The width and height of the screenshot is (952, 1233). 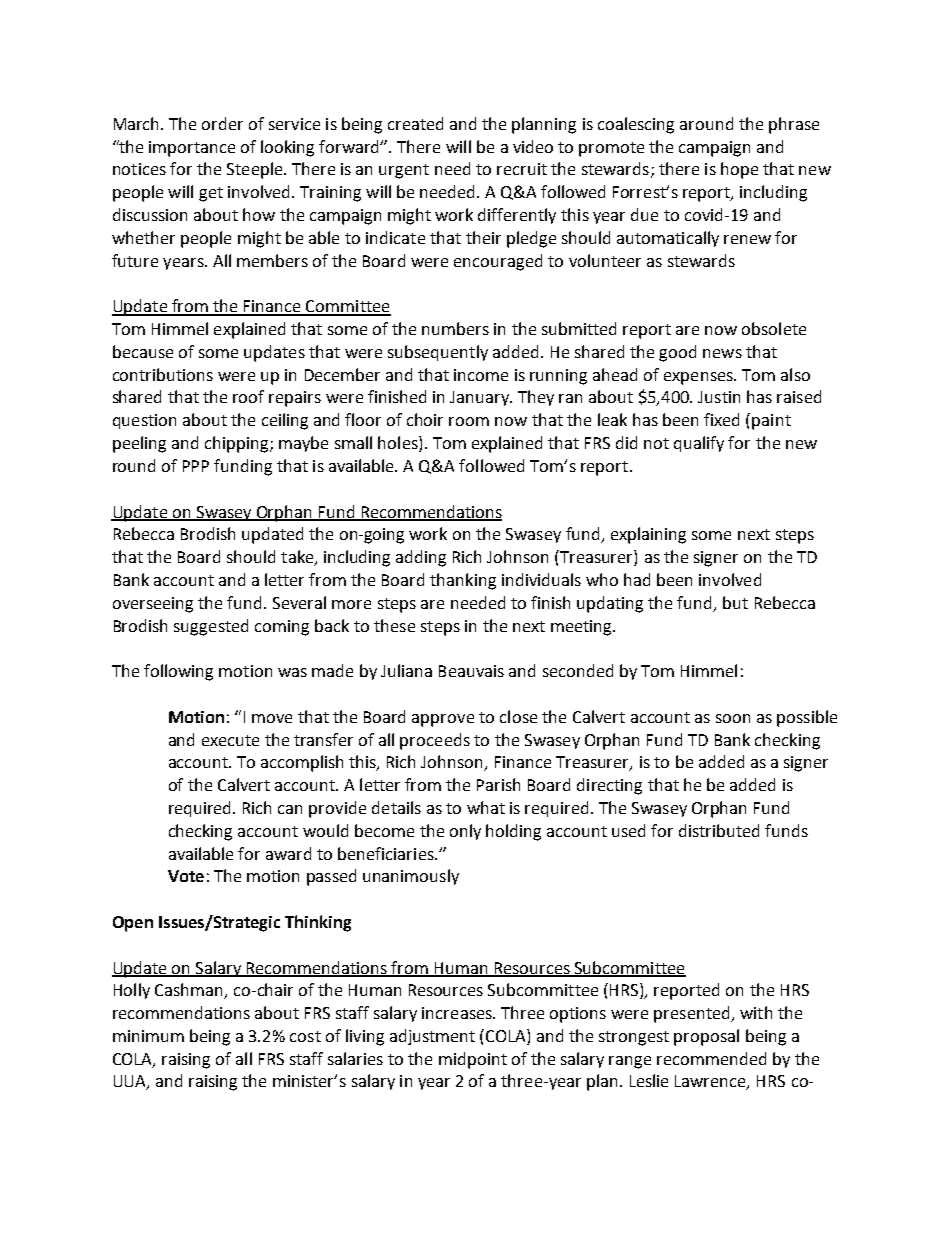 I want to click on roof, so click(x=248, y=396).
